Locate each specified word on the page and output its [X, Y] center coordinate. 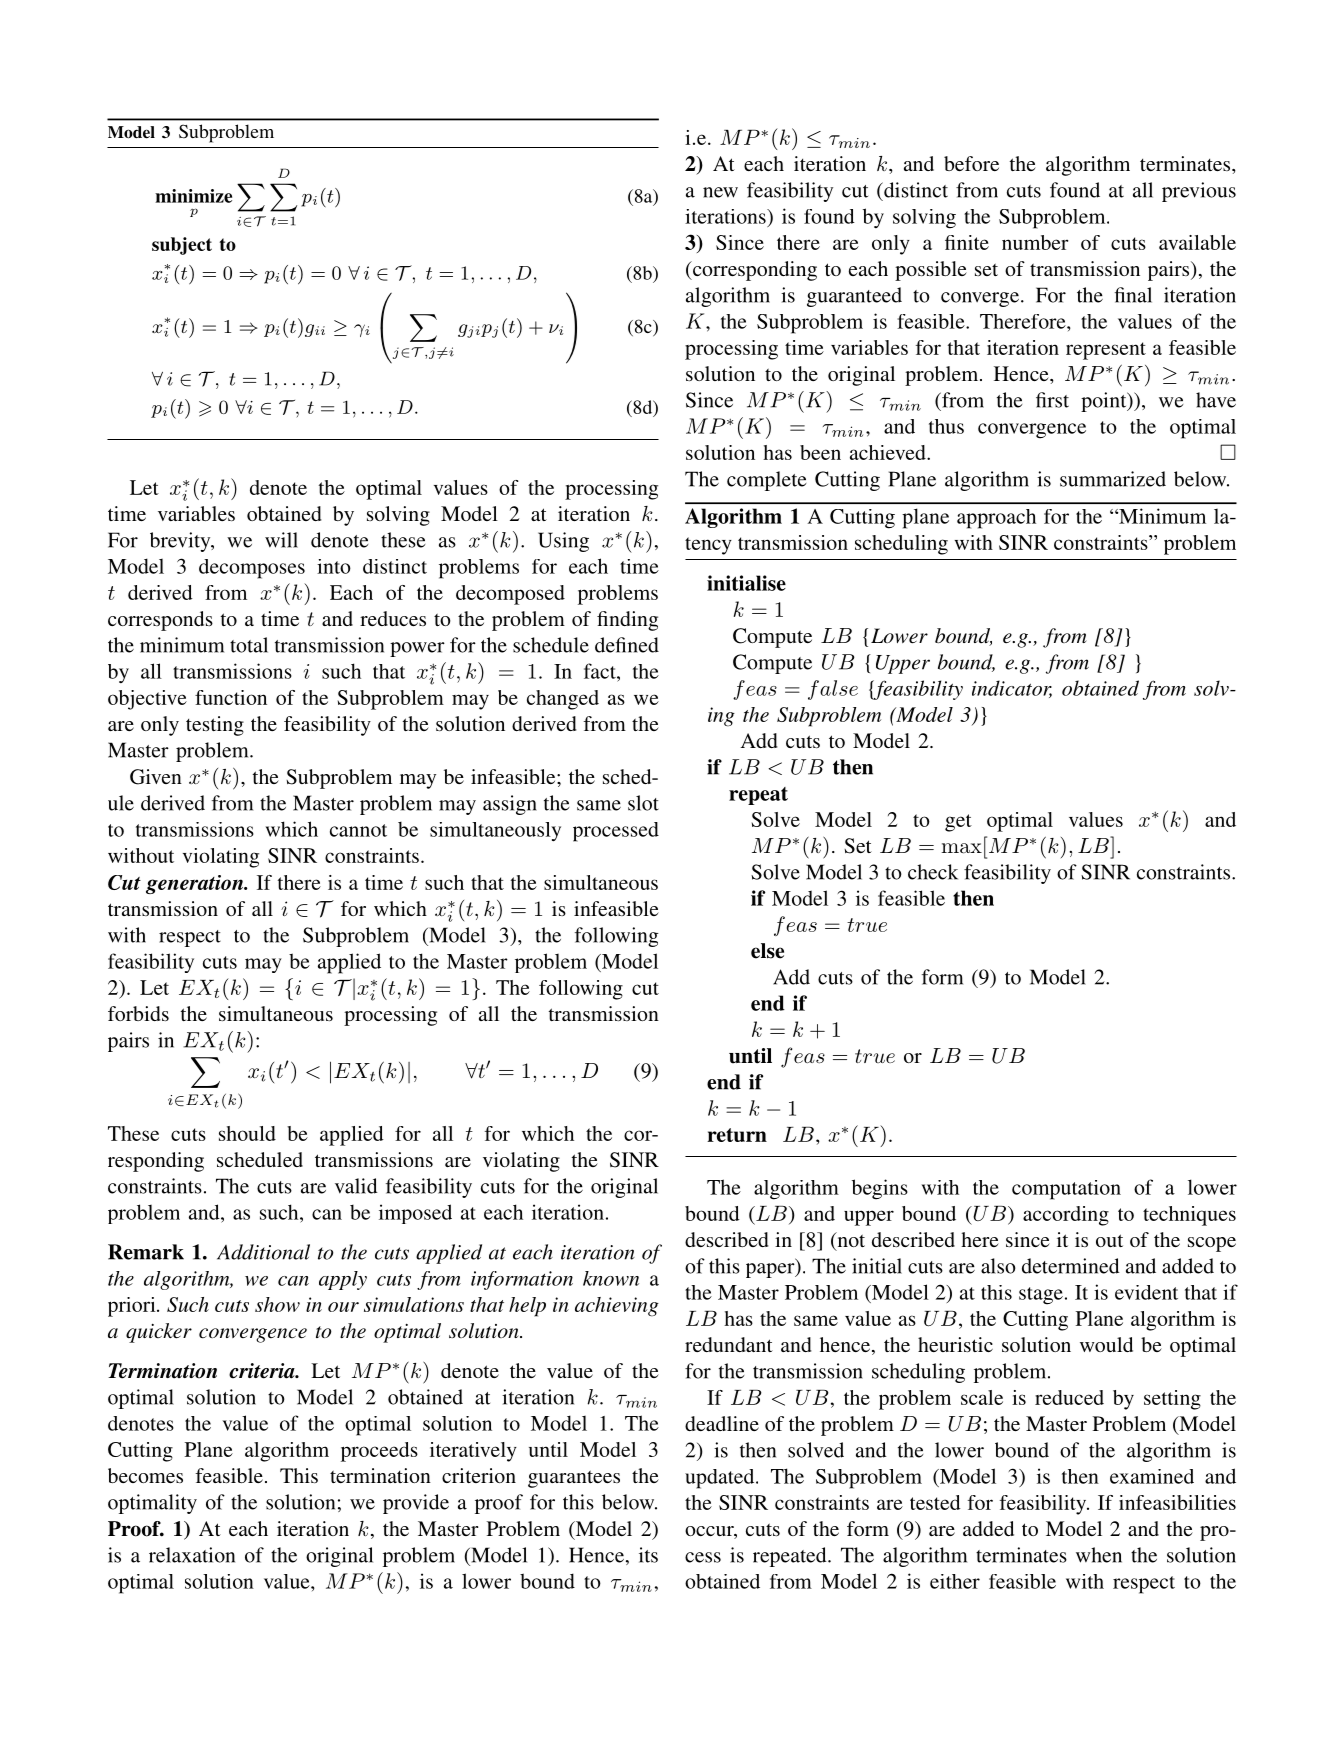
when [1099, 1555]
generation [195, 884]
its [648, 1555]
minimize [193, 196]
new [720, 192]
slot [643, 803]
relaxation [192, 1555]
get [958, 823]
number [1035, 242]
